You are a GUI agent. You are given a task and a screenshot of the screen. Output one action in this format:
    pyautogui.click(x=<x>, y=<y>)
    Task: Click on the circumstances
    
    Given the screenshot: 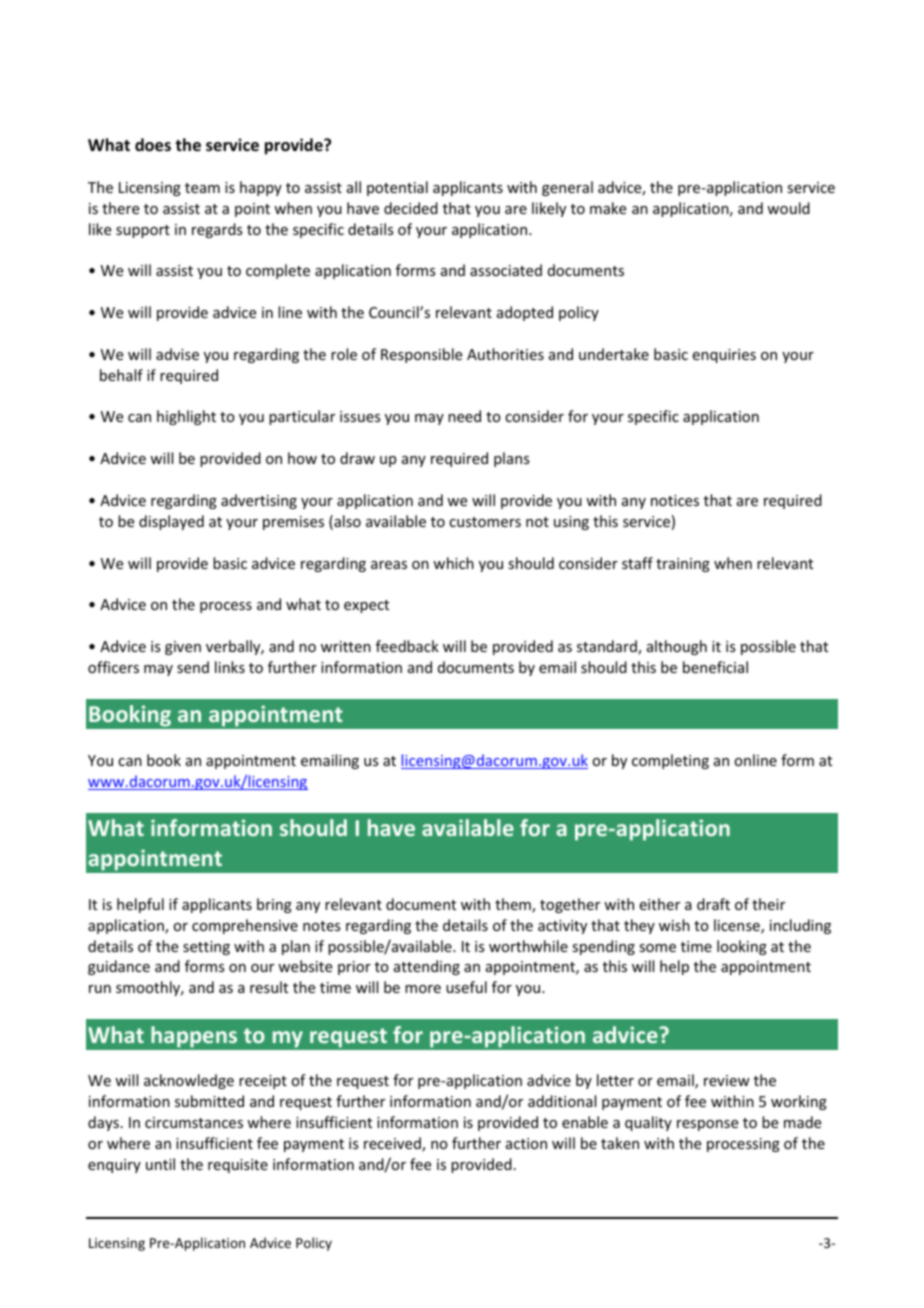 What is the action you would take?
    pyautogui.click(x=194, y=1122)
